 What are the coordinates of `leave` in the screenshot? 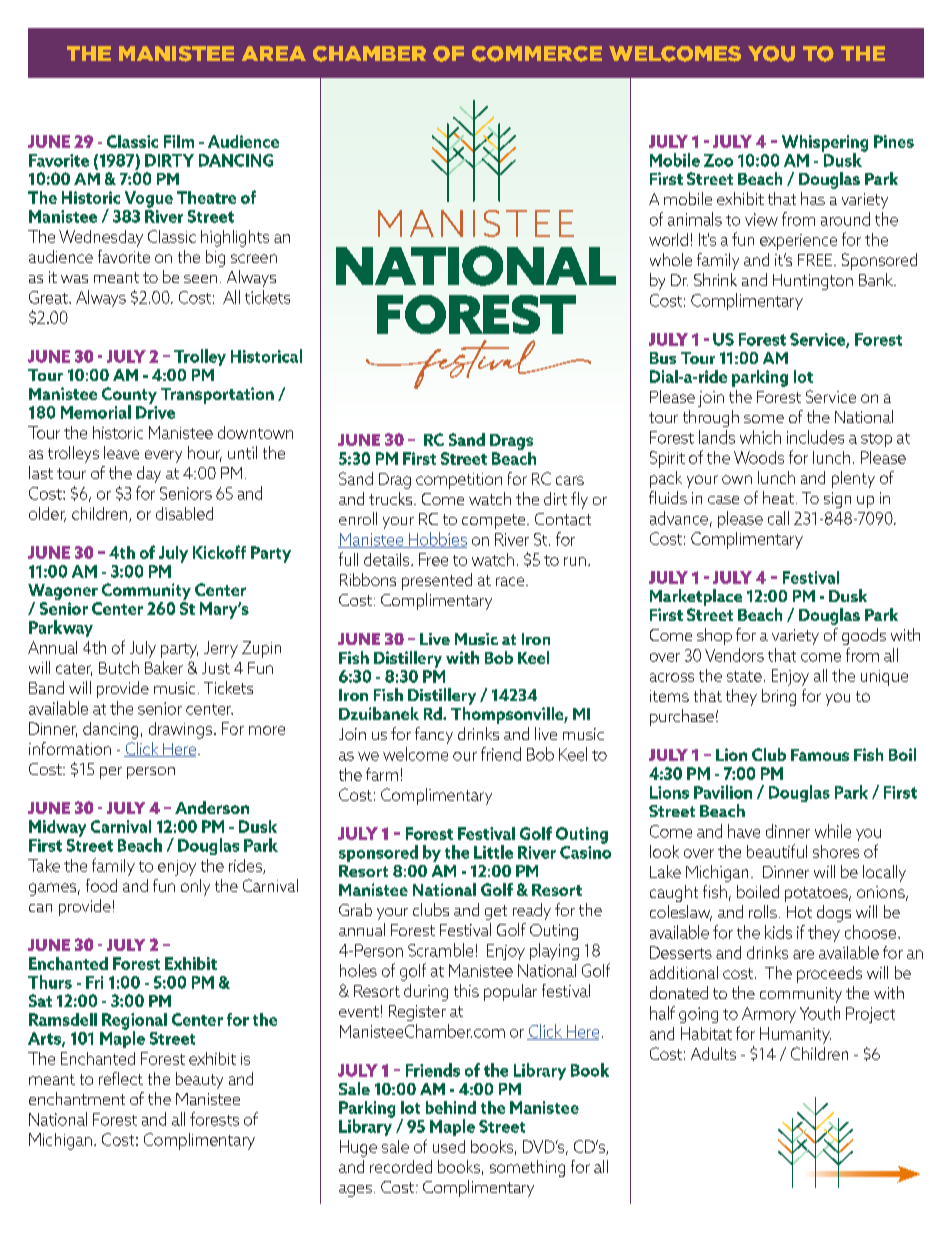 It's located at (121, 452).
